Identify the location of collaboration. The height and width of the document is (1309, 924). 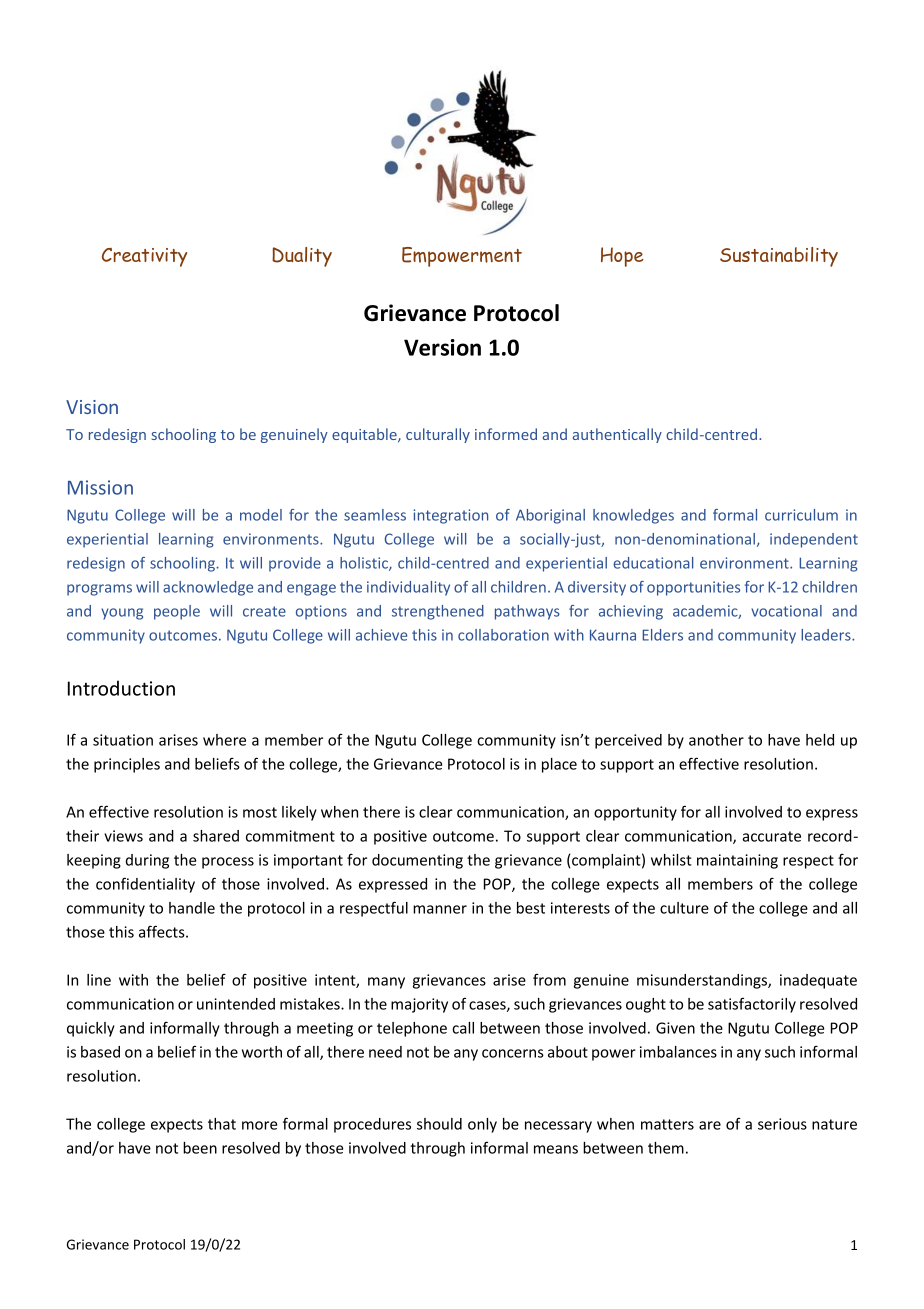
(503, 635).
